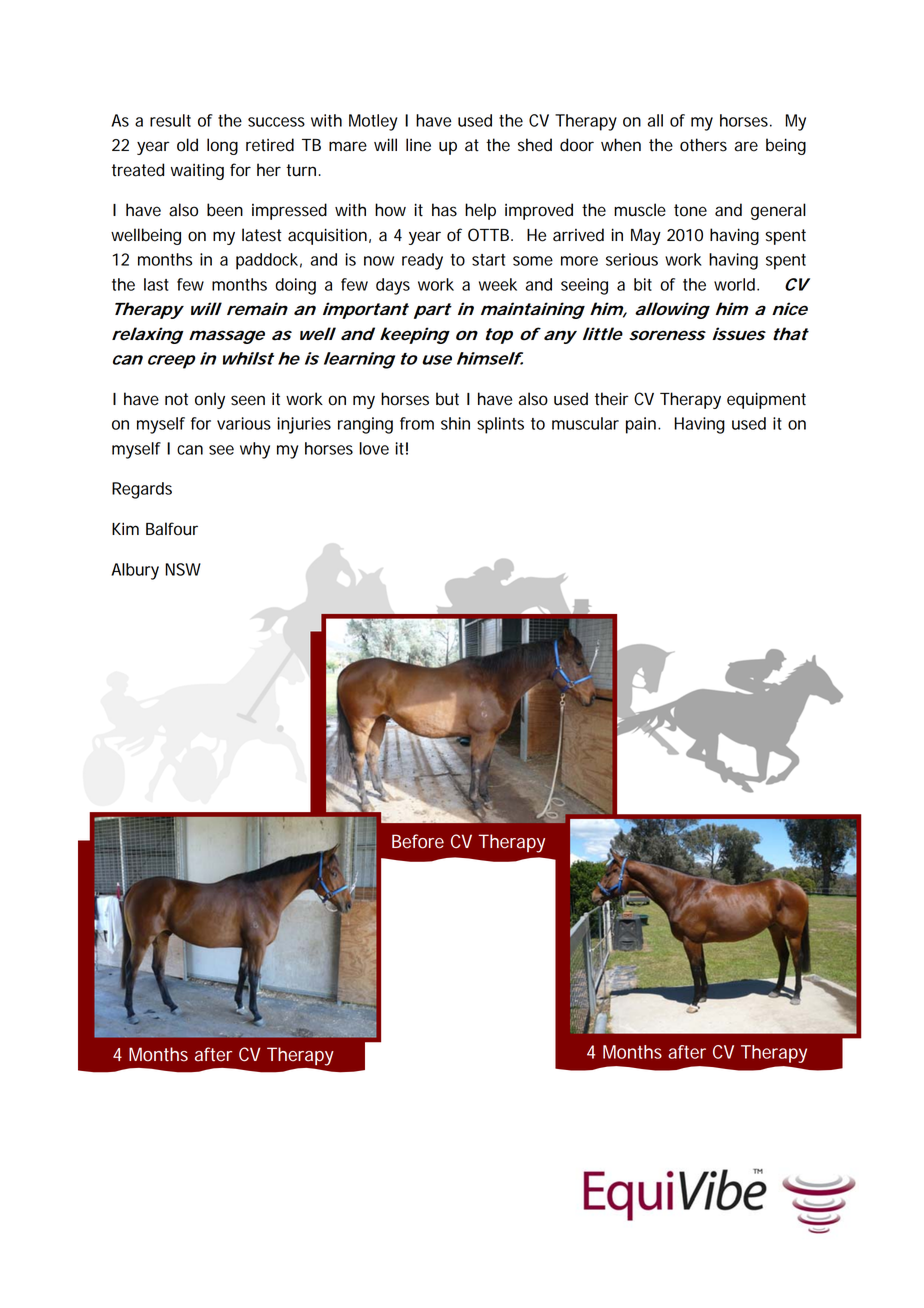  I want to click on old, so click(187, 145).
